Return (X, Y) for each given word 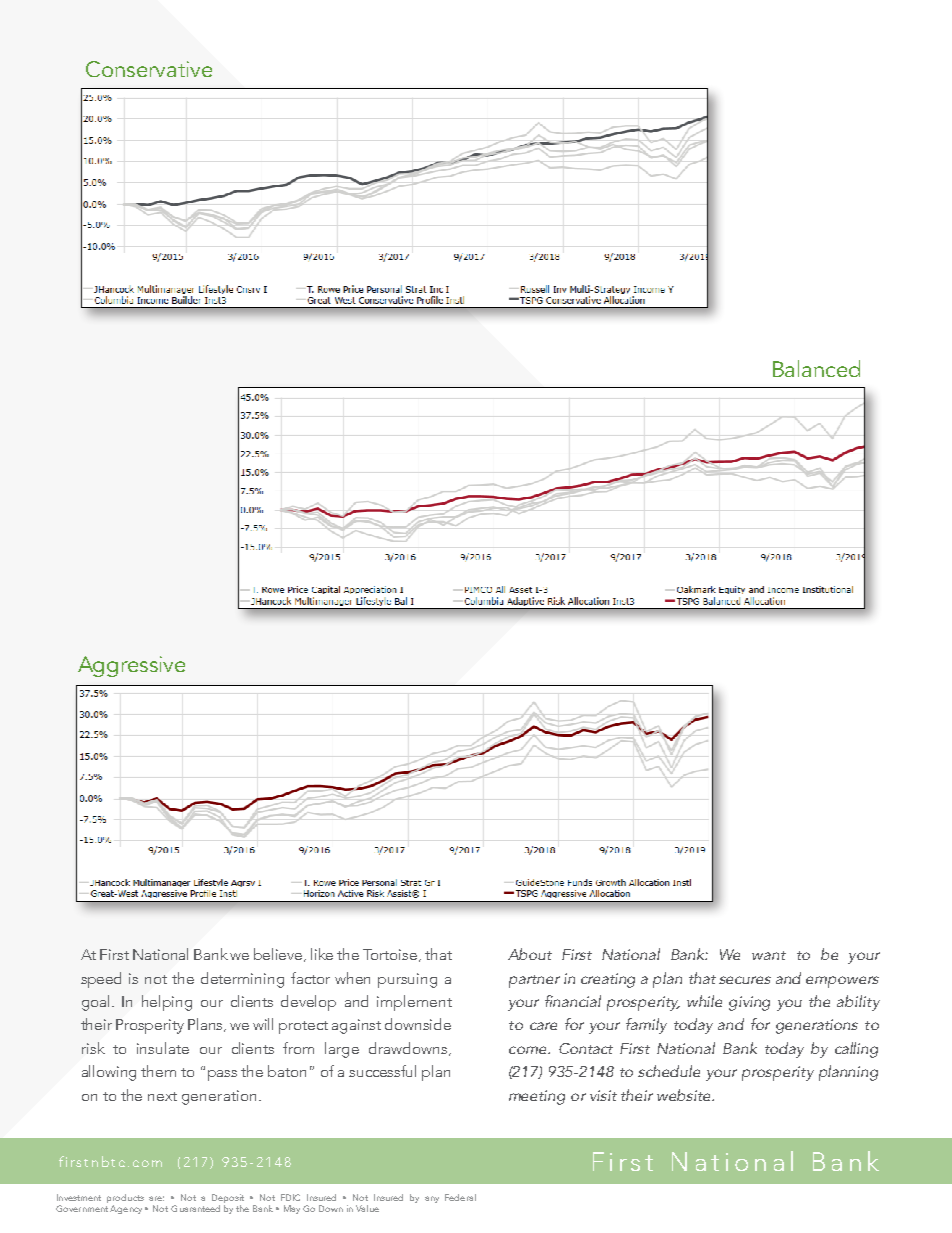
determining (242, 980)
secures (745, 980)
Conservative (149, 69)
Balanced (816, 368)
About (530, 954)
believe (279, 955)
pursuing (407, 980)
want (769, 955)
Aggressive (131, 666)
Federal (460, 1197)
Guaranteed (195, 1208)
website (685, 1095)
